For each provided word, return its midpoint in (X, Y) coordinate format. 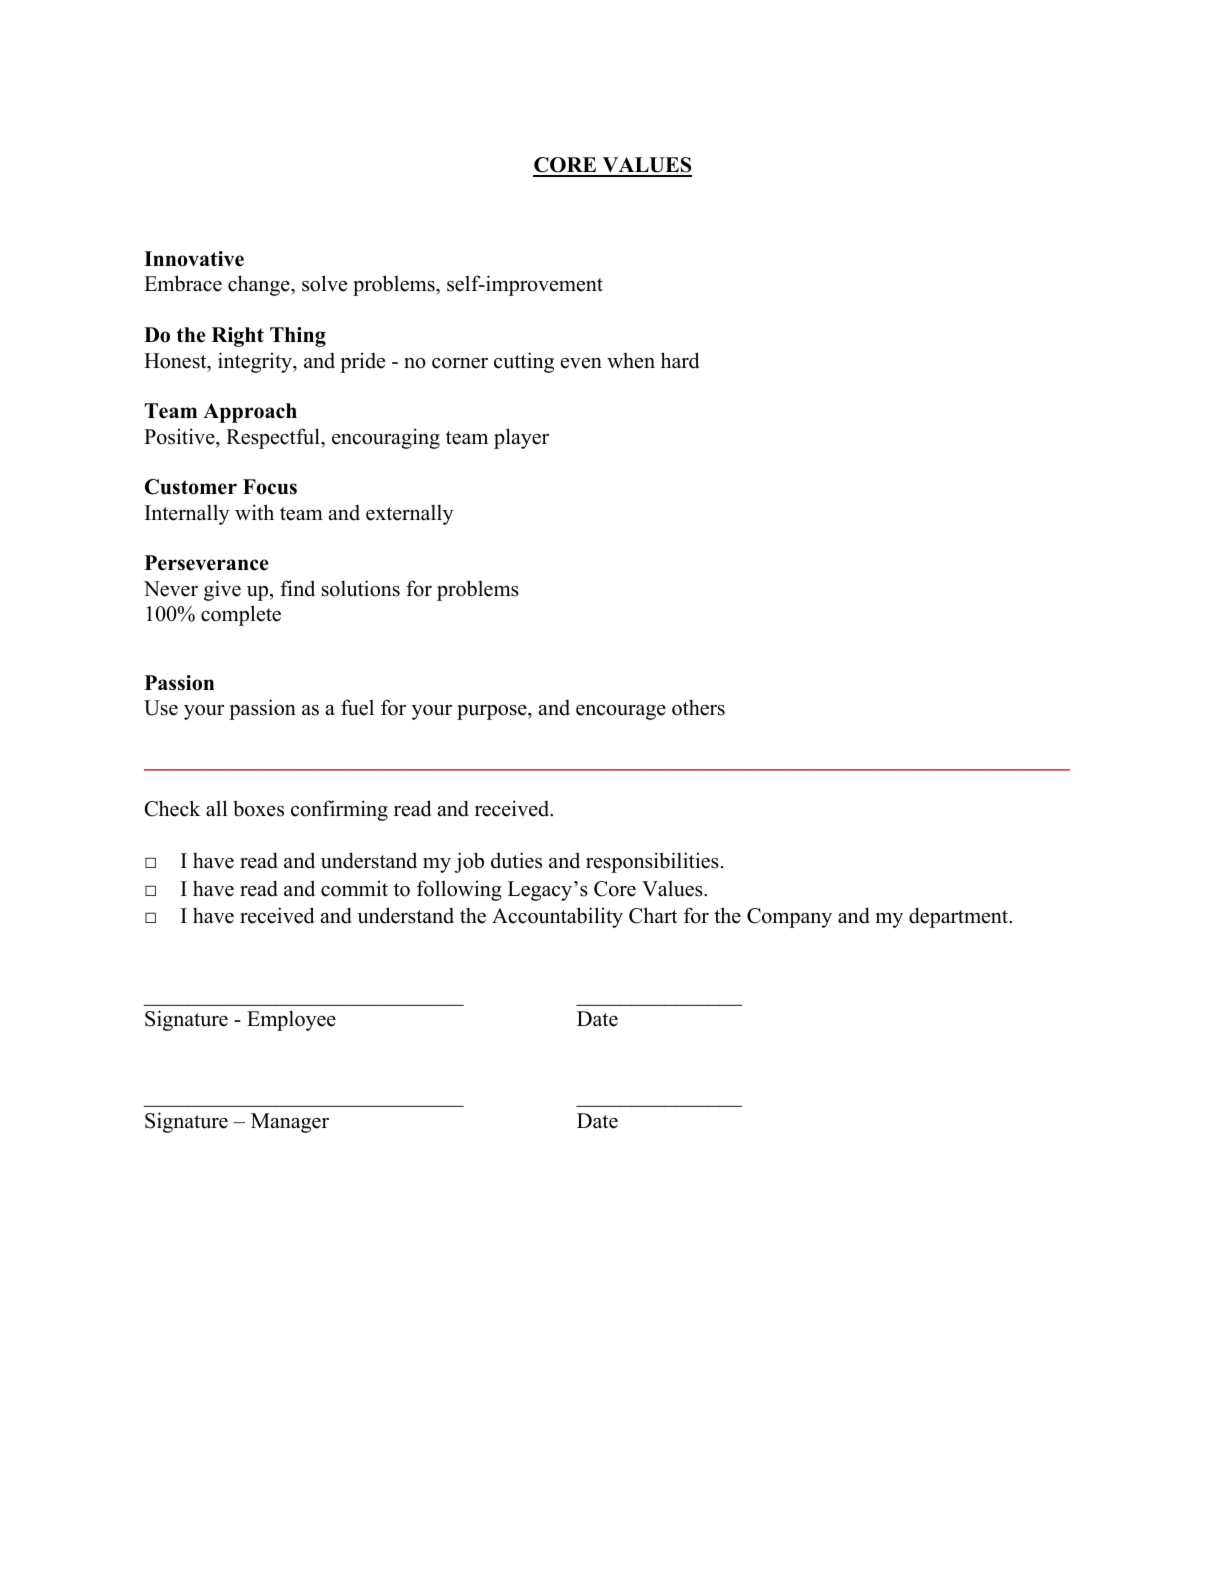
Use (161, 708)
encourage (621, 712)
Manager (290, 1123)
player (521, 438)
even (581, 363)
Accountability (557, 917)
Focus (270, 487)
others (698, 707)
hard (680, 360)
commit (354, 888)
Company (789, 918)
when (631, 360)
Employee (291, 1020)
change (260, 285)
